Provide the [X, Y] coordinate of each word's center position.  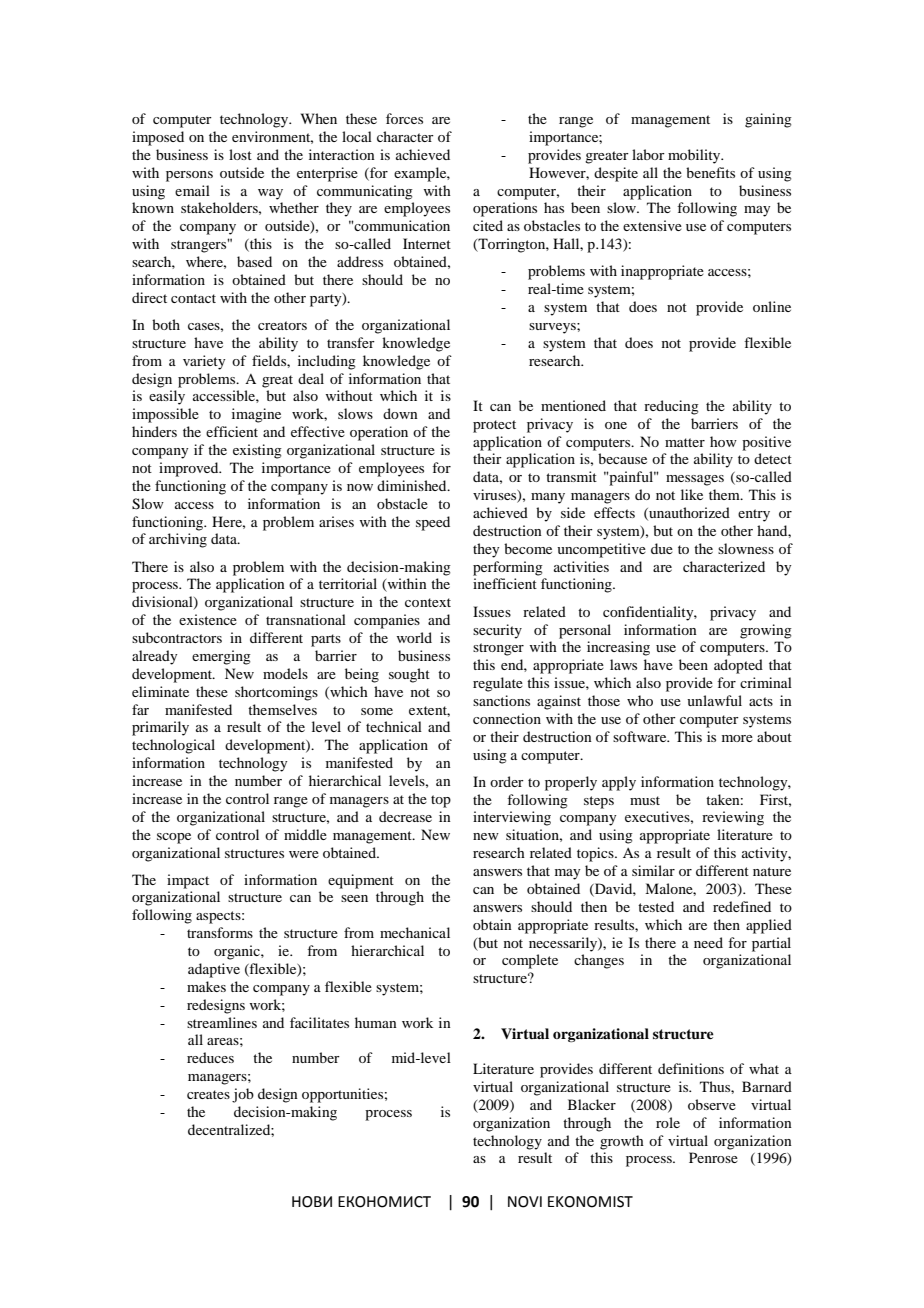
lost [240, 154]
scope [174, 838]
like [692, 494]
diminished [413, 485]
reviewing [733, 818]
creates [208, 1094]
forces [404, 118]
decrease [405, 816]
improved [190, 469]
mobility [695, 156]
